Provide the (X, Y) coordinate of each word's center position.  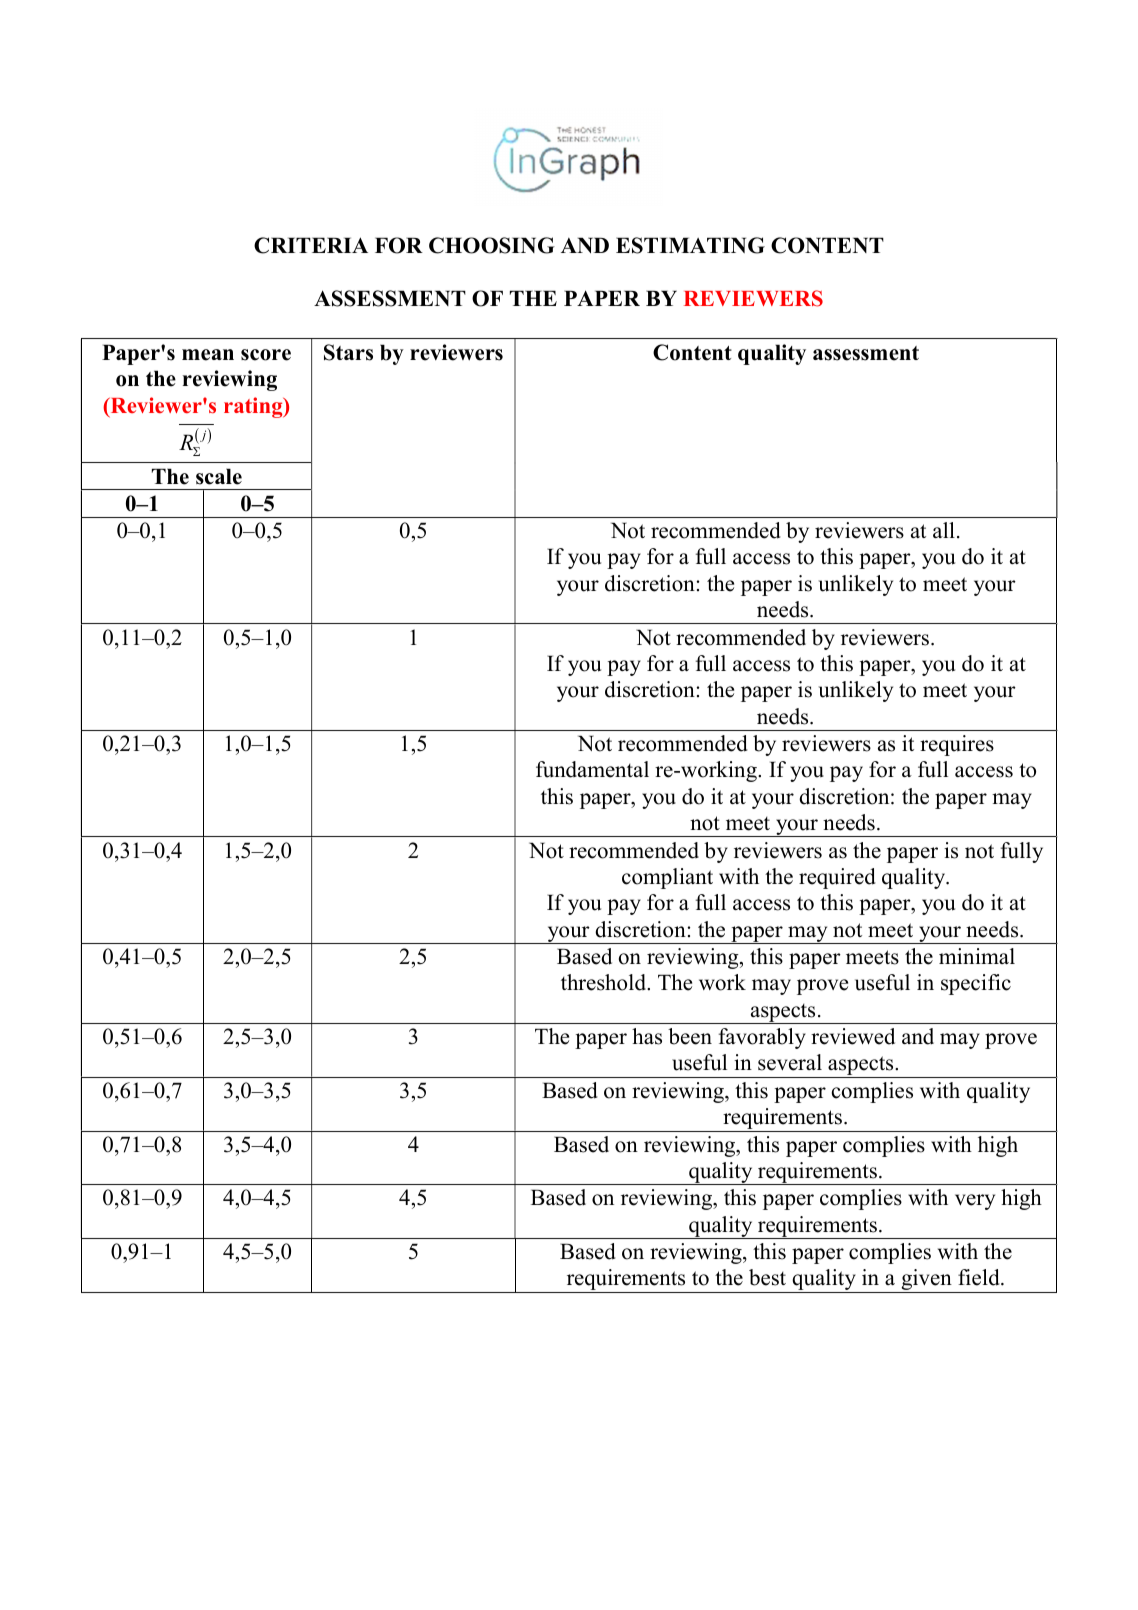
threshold (605, 982)
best (767, 1277)
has (647, 1036)
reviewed (853, 1036)
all (944, 530)
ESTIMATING (690, 245)
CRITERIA (311, 245)
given (926, 1281)
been (690, 1036)
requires (957, 745)
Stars (348, 352)
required (837, 878)
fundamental (592, 769)
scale (219, 476)
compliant (667, 878)
